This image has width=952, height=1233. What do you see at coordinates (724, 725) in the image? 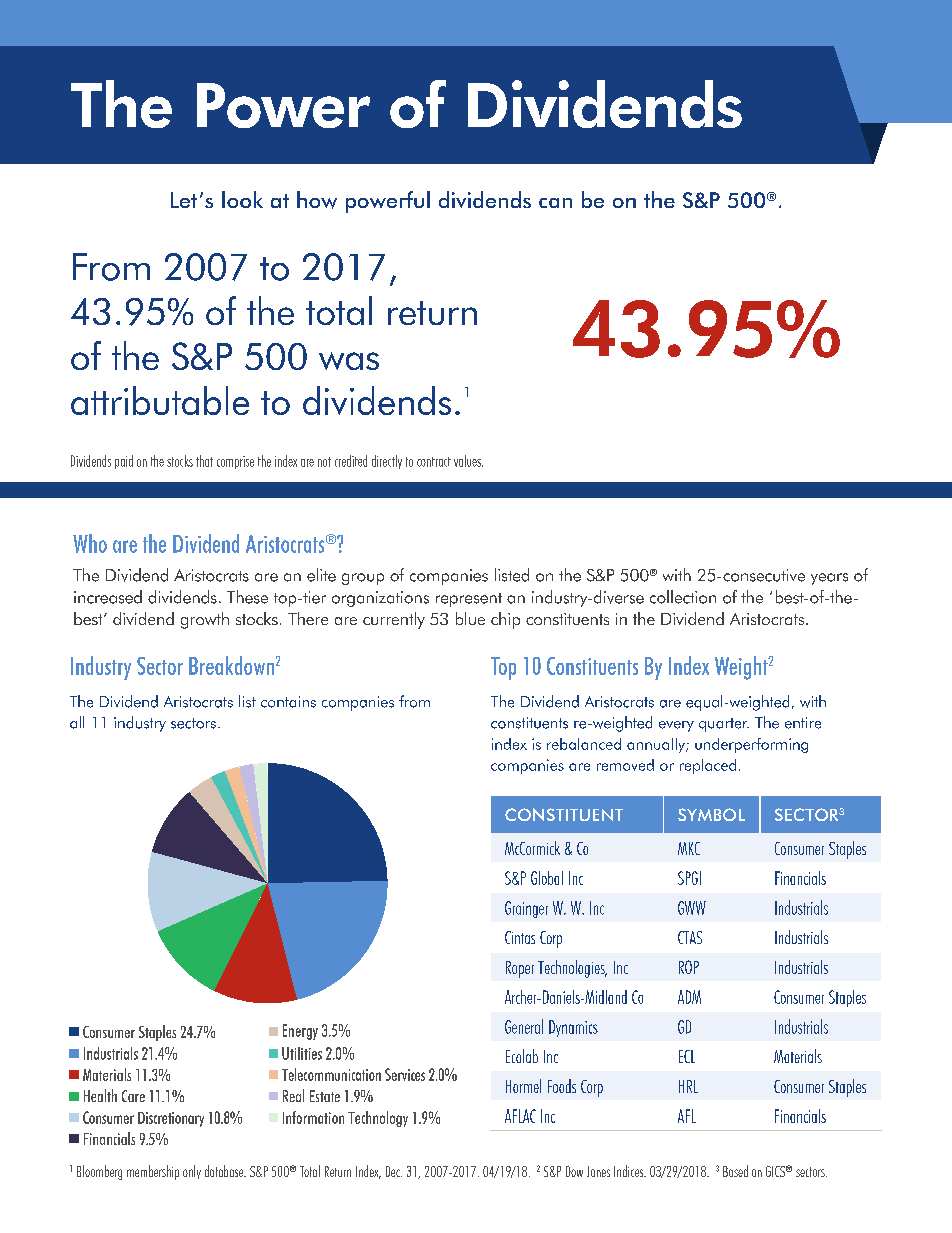
I see `quarter` at bounding box center [724, 725].
